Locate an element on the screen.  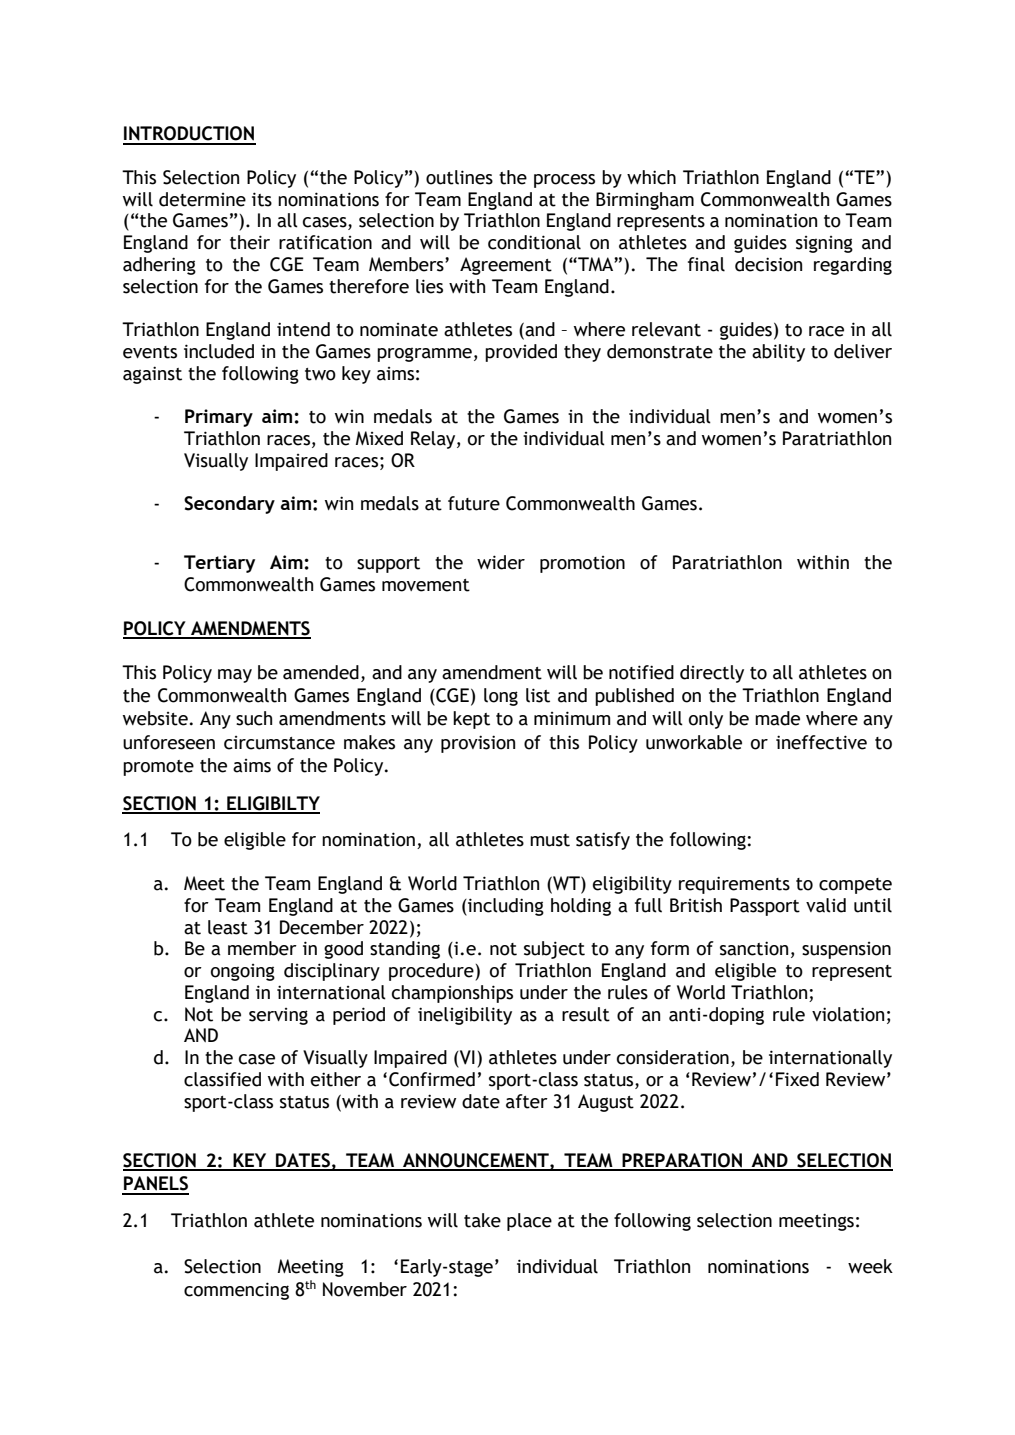
conditional is located at coordinates (534, 242).
